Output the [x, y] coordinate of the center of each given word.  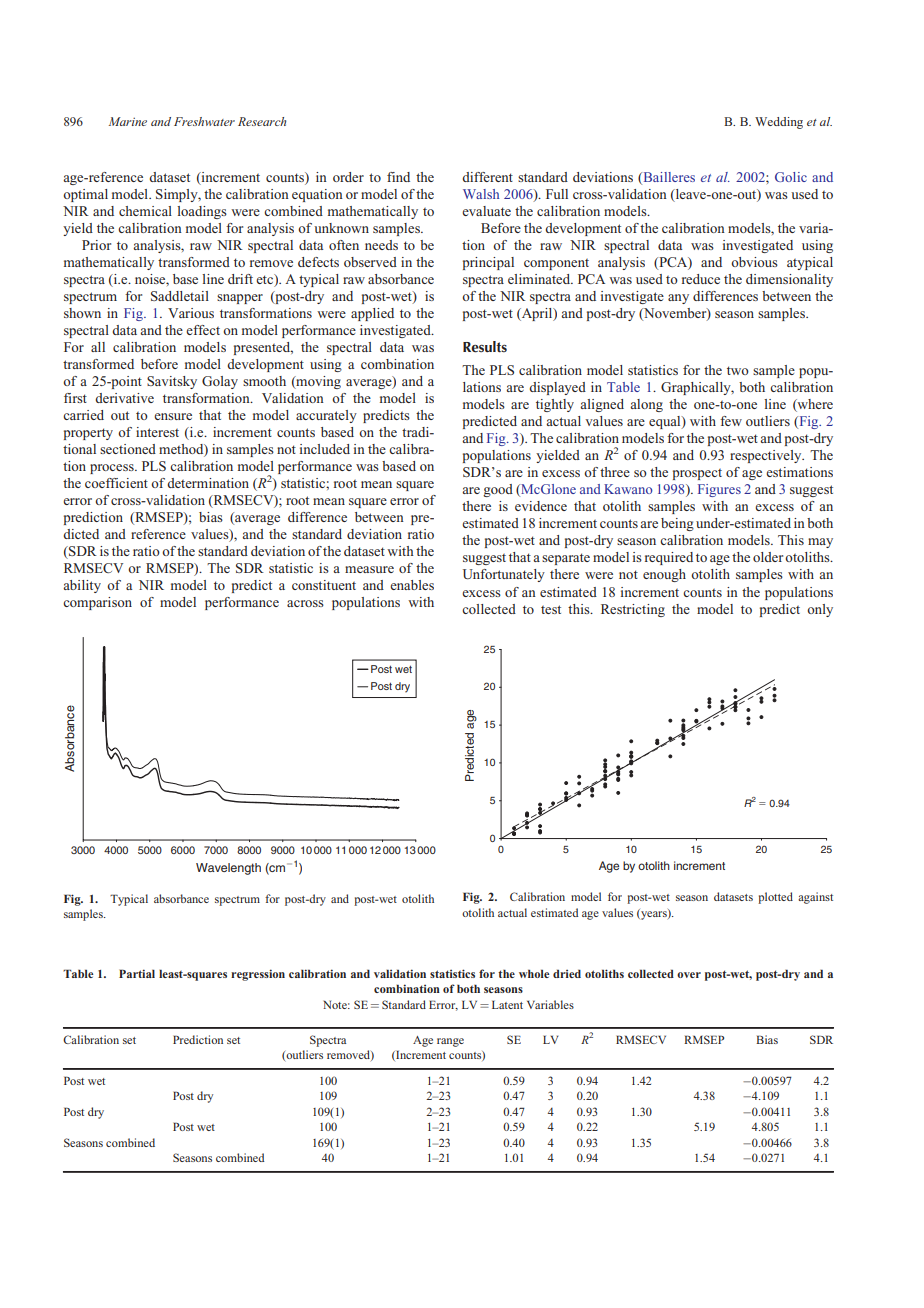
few [731, 421]
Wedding [779, 123]
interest [157, 432]
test [551, 609]
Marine [128, 121]
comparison [97, 603]
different [487, 177]
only [820, 610]
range [450, 1042]
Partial [137, 973]
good [498, 490]
